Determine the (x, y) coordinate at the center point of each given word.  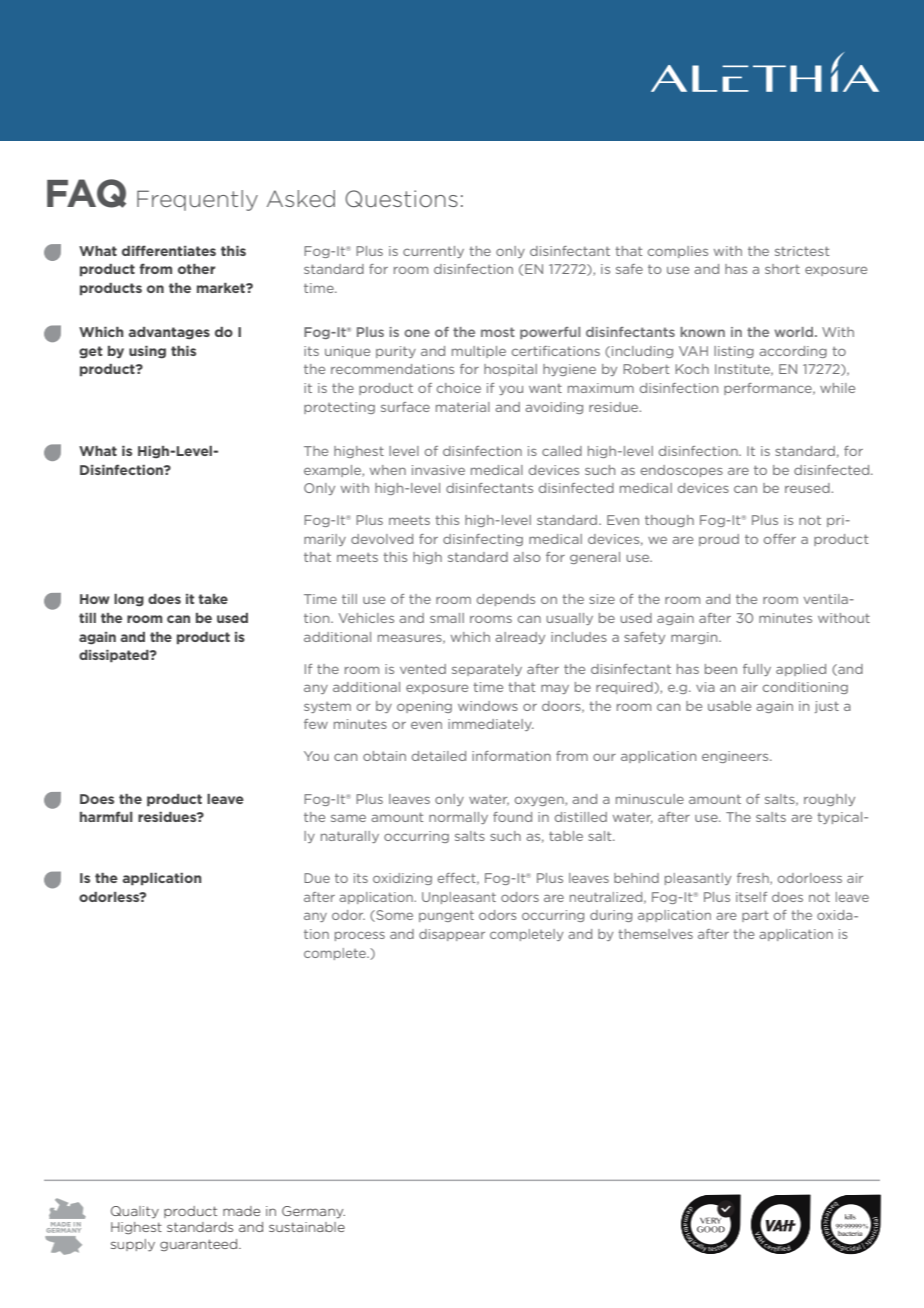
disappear (452, 935)
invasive (438, 470)
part (755, 916)
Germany (313, 1212)
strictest (802, 251)
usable (729, 706)
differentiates (169, 250)
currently (433, 252)
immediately (491, 725)
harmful (106, 816)
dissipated (115, 656)
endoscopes (682, 471)
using (147, 352)
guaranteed (200, 1245)
